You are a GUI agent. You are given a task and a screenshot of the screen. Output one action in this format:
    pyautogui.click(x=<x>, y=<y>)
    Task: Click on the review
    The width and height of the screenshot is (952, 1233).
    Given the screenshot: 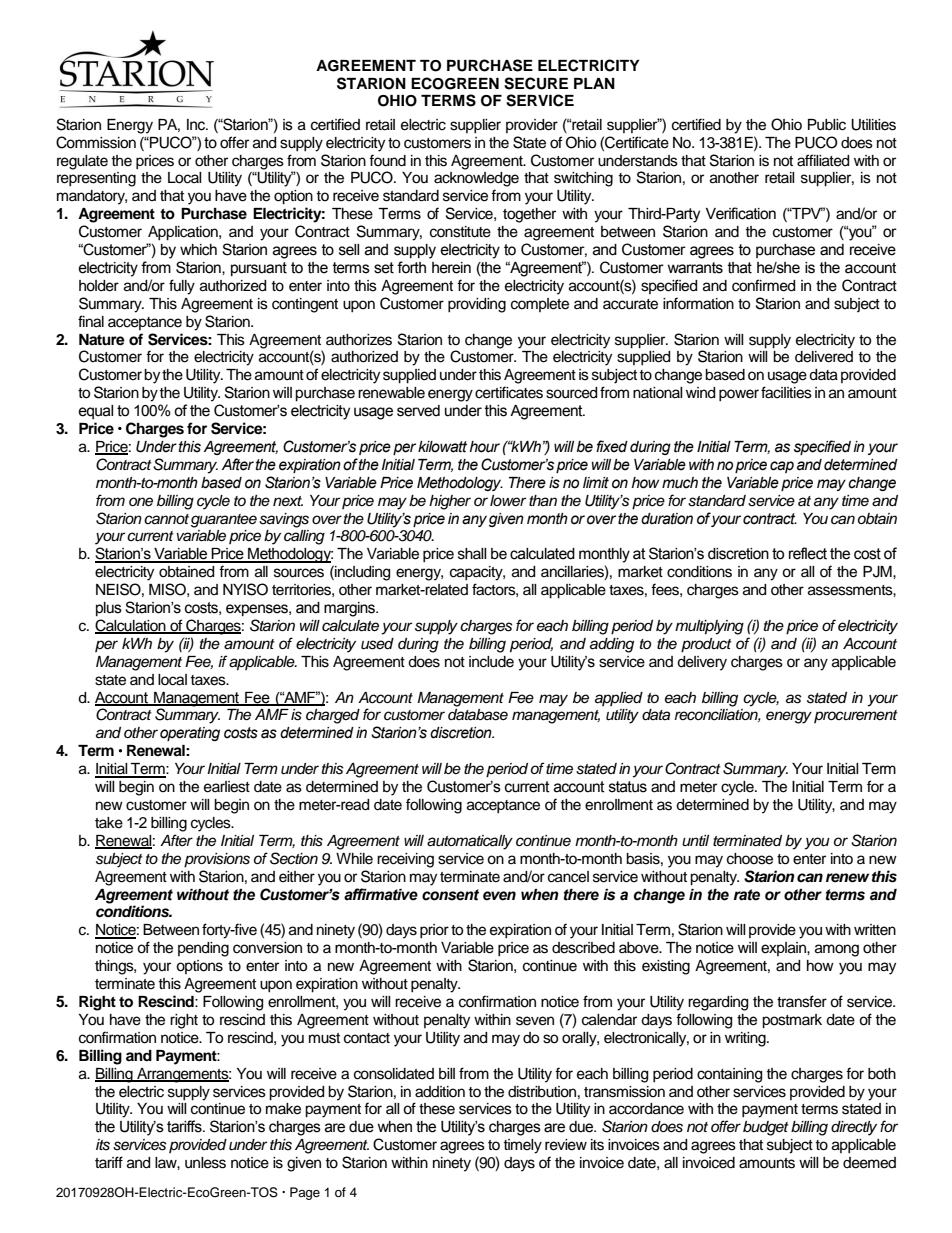 What is the action you would take?
    pyautogui.click(x=566, y=1145)
